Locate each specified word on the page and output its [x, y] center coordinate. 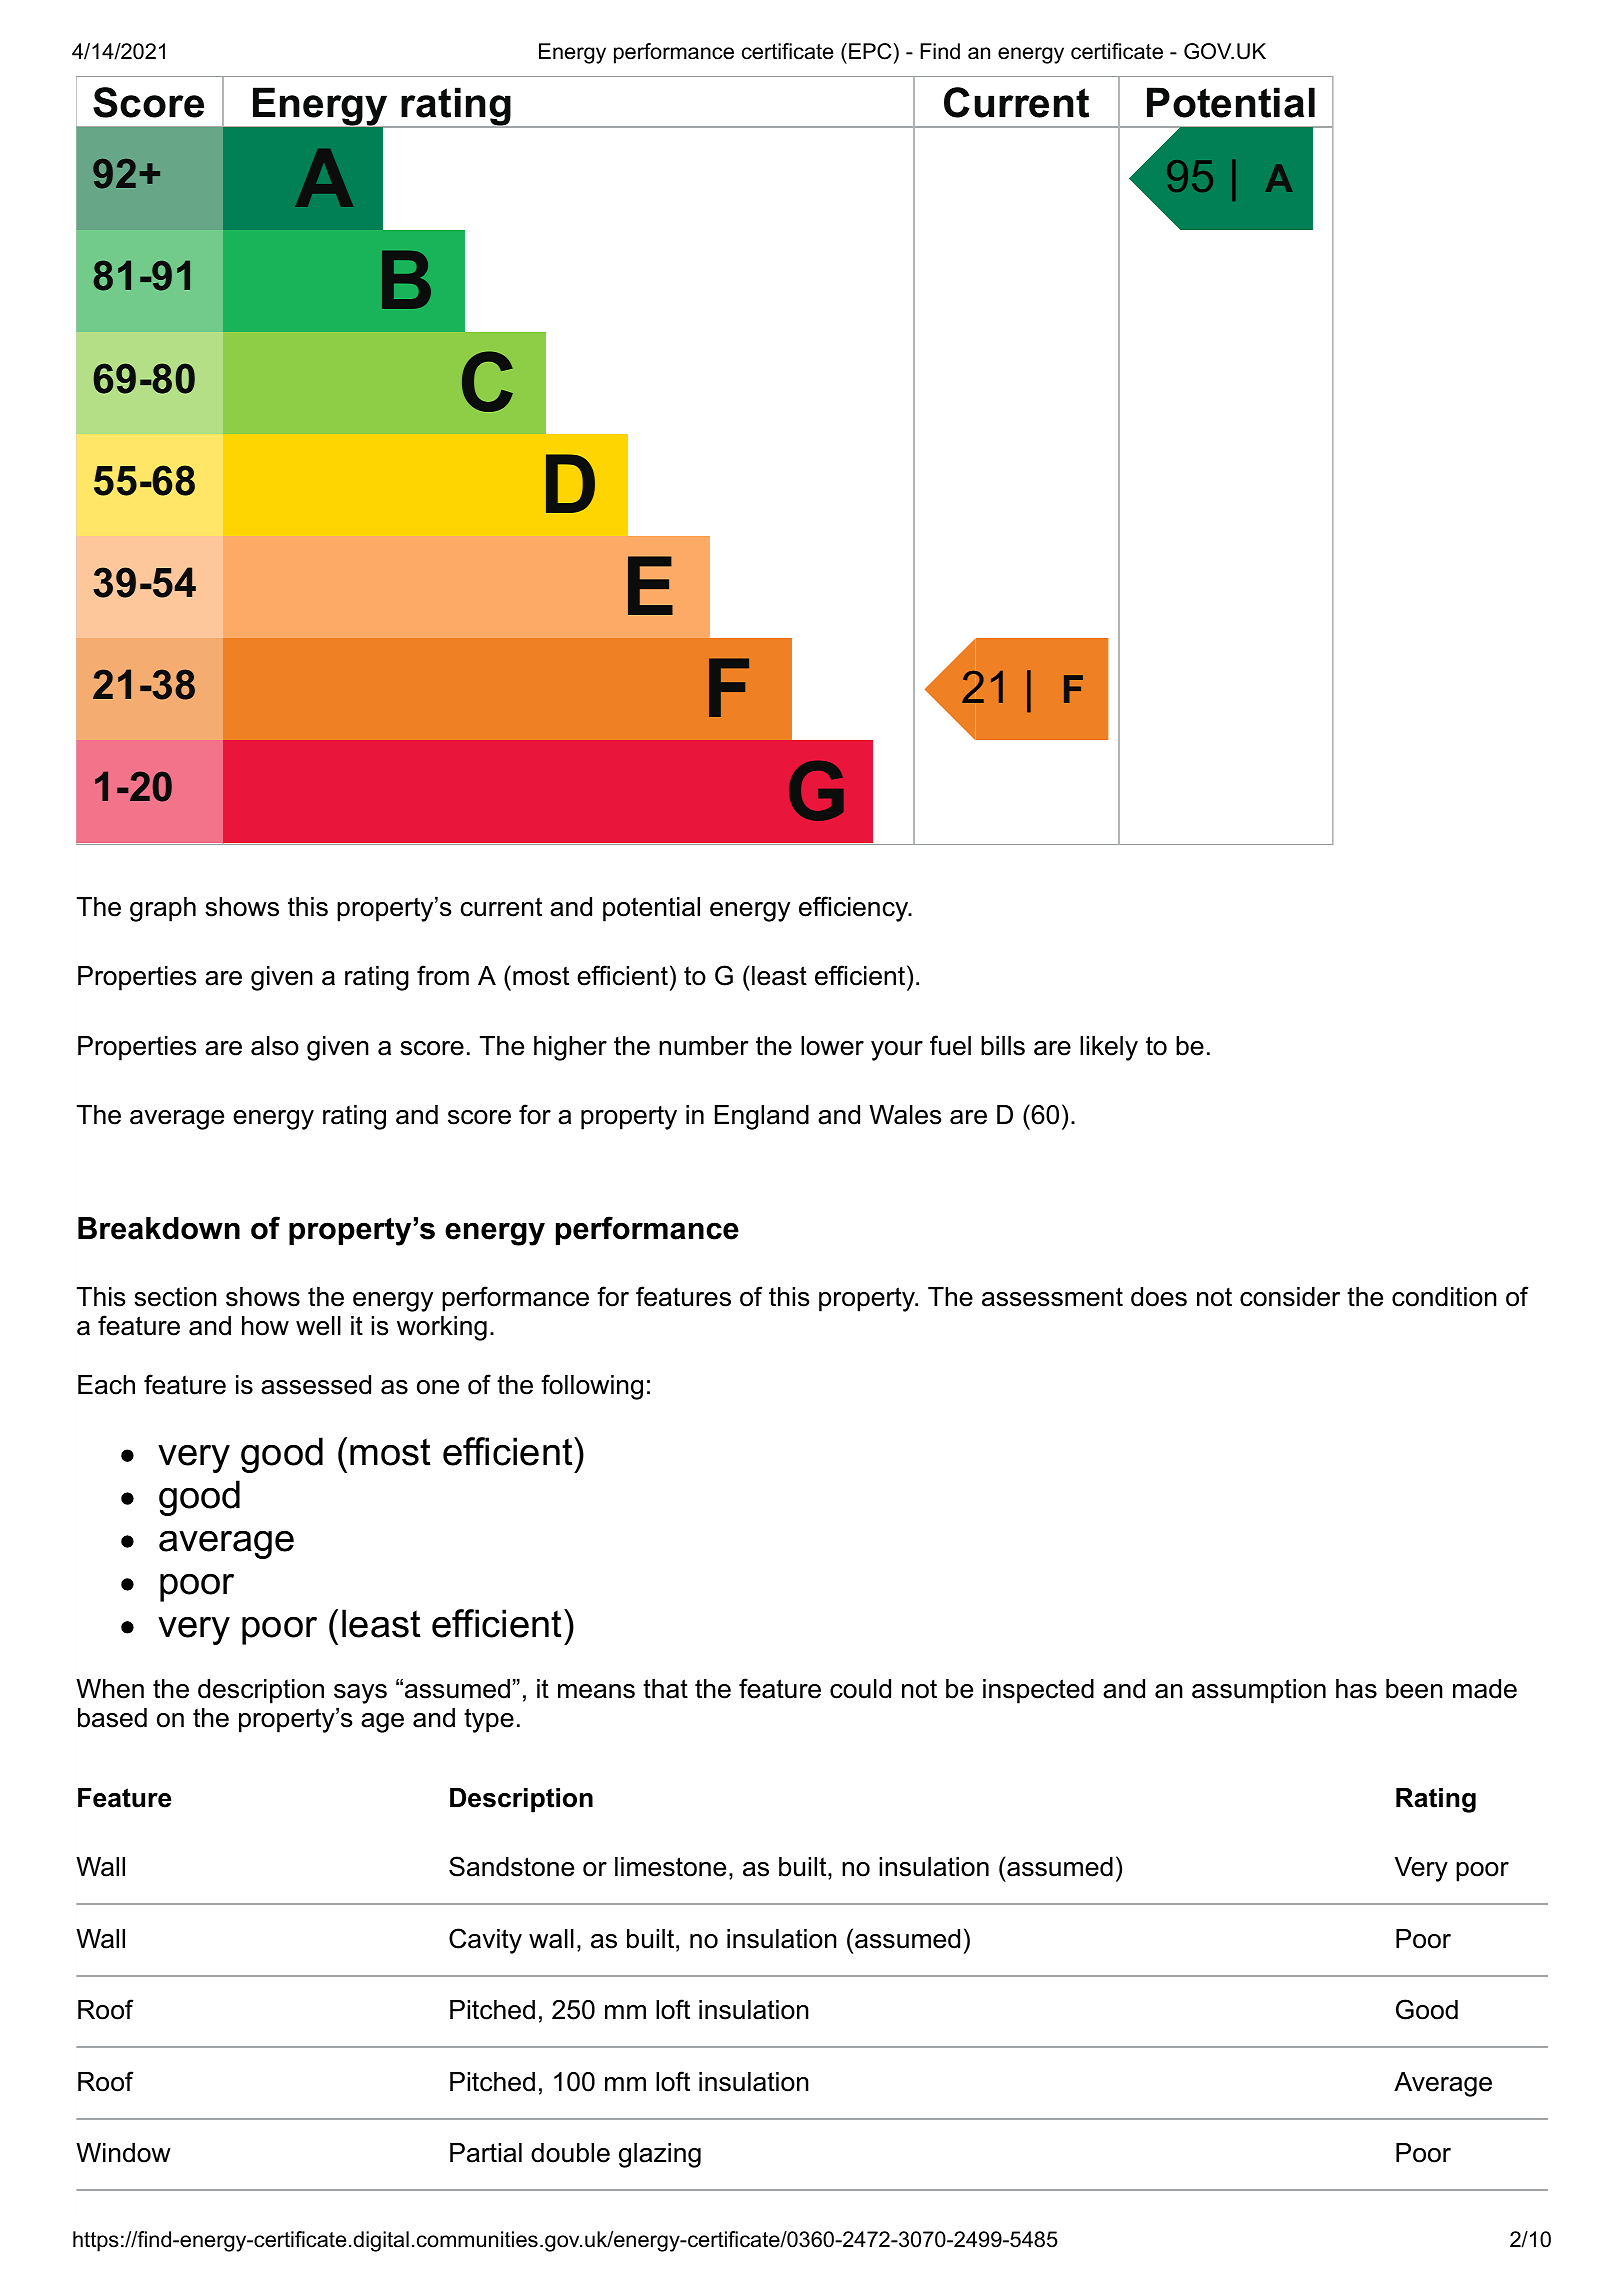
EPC [870, 51]
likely [1109, 1048]
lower [832, 1046]
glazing [660, 2155]
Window [123, 2153]
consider [1290, 1297]
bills [1003, 1046]
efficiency [855, 909]
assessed [316, 1385]
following [592, 1387]
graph [163, 909]
